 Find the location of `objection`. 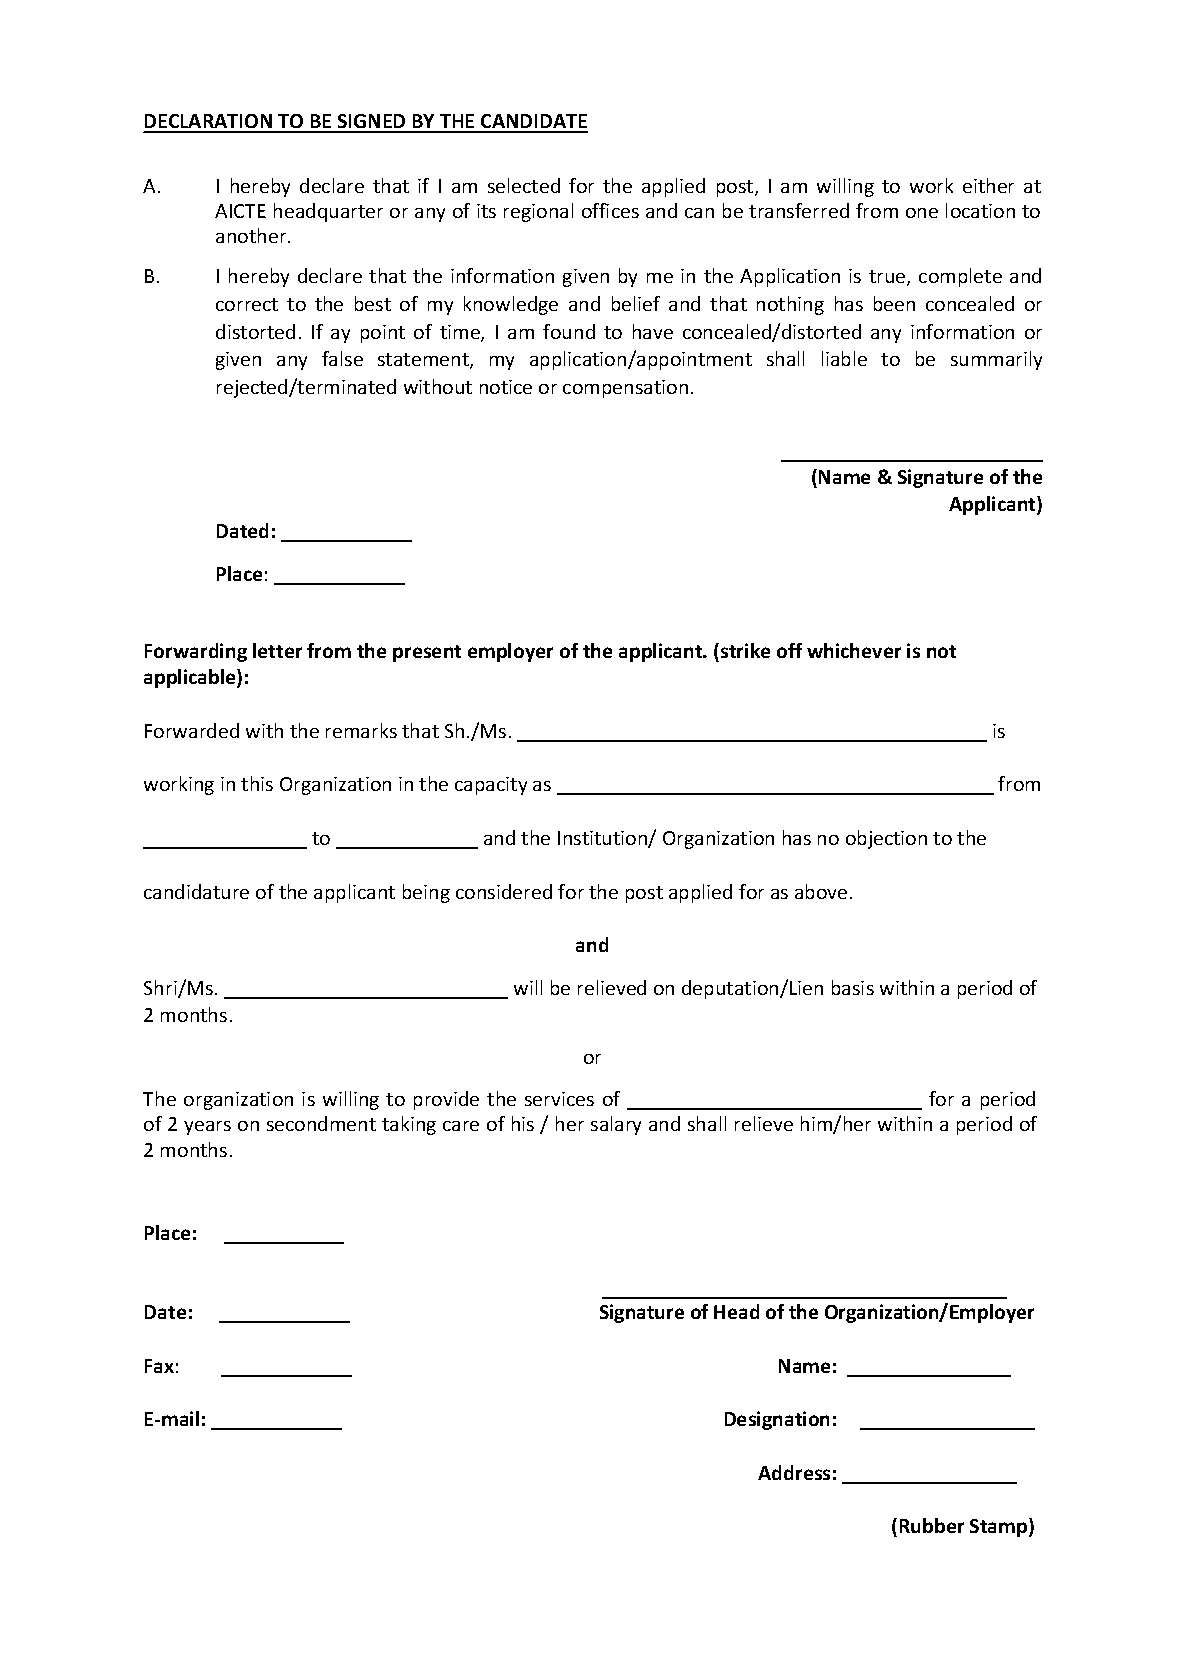

objection is located at coordinates (886, 839).
